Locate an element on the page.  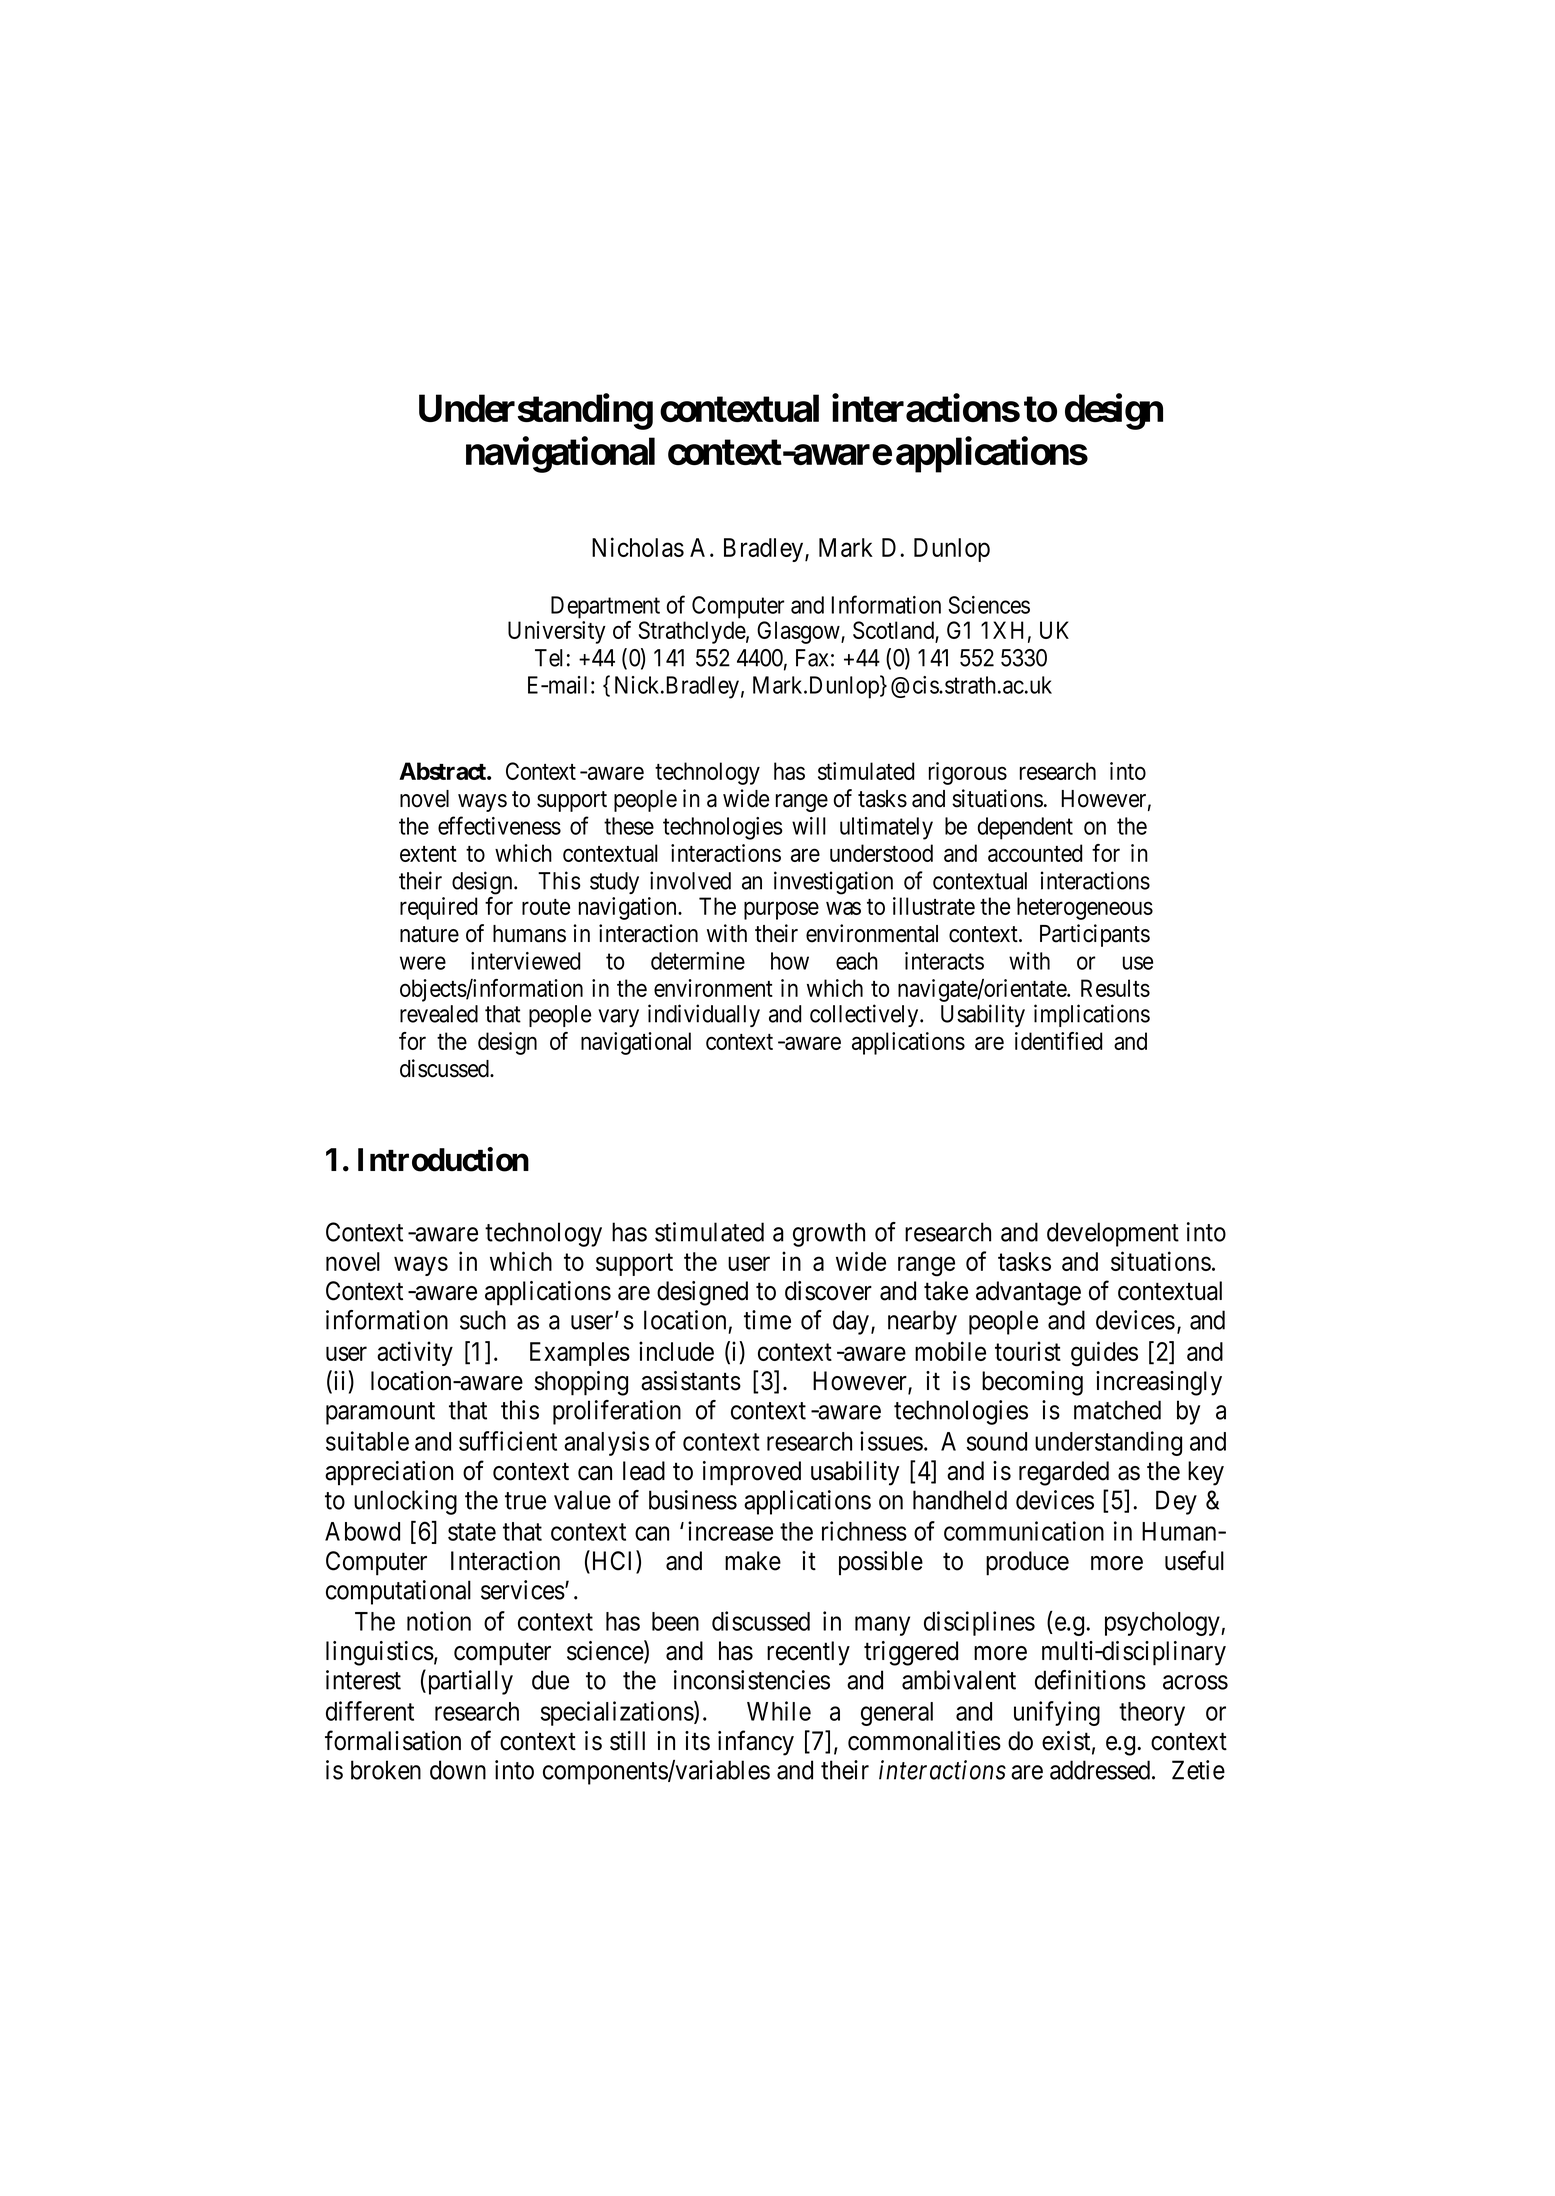
Glasgow is located at coordinates (799, 632).
